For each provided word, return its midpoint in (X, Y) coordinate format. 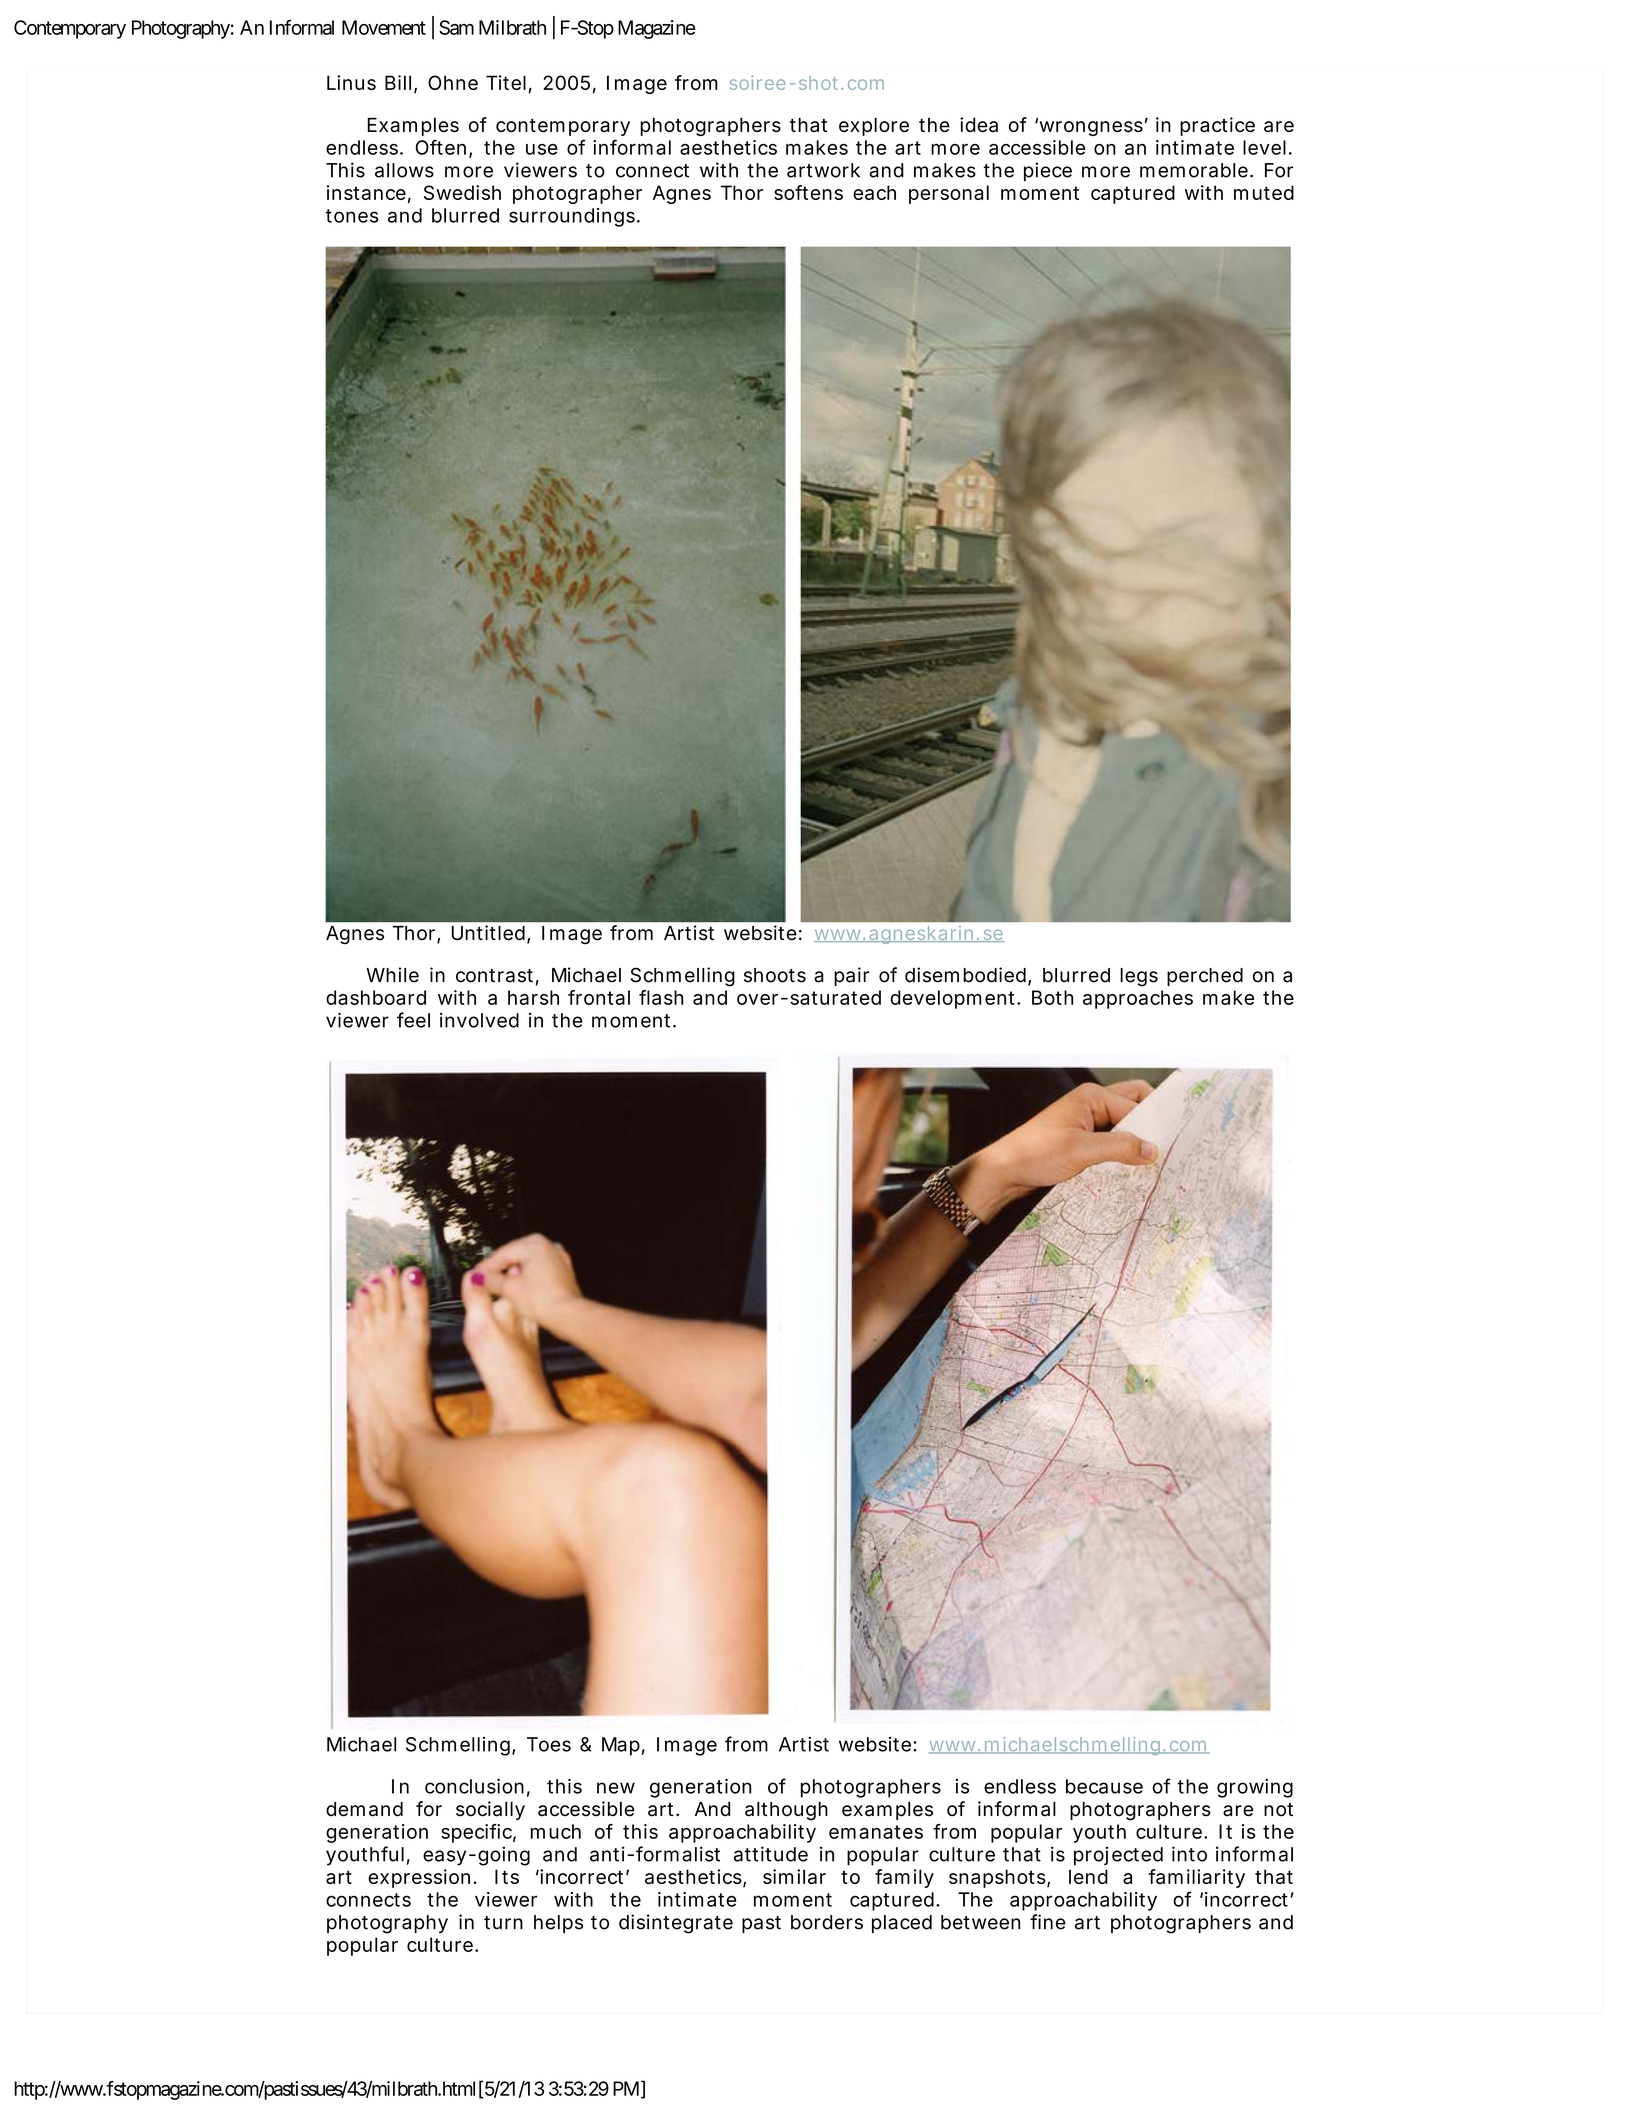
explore (874, 126)
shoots (775, 975)
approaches (1138, 999)
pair (852, 976)
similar (794, 1876)
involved (479, 1020)
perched (1205, 977)
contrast (497, 977)
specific (478, 1833)
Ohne (453, 82)
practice (1217, 126)
